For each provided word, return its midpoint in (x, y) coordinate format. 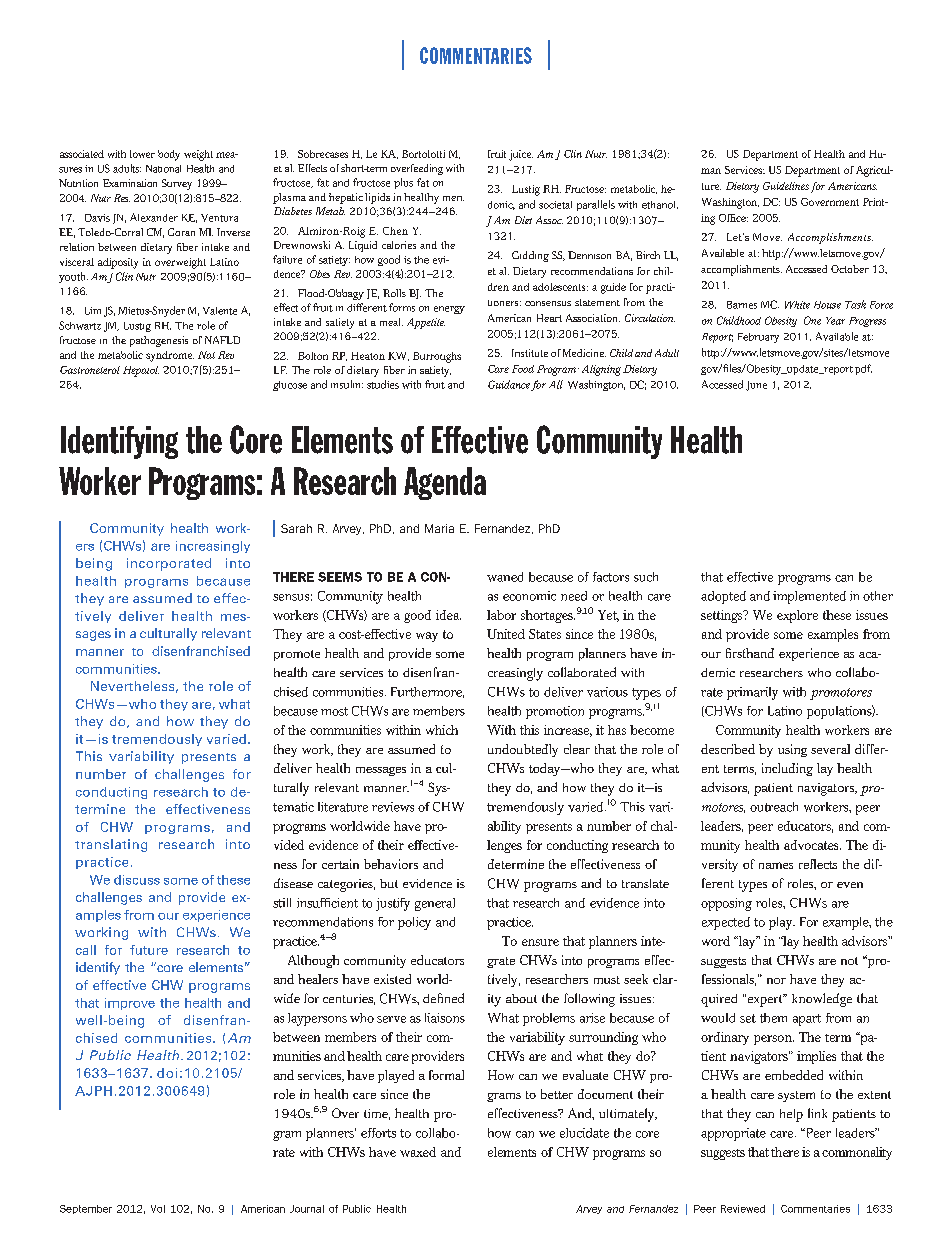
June (756, 386)
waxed (418, 1152)
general (435, 904)
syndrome (170, 356)
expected (726, 923)
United (506, 634)
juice (521, 155)
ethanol (660, 205)
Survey (177, 184)
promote (297, 655)
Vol (158, 1209)
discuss (137, 880)
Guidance (509, 384)
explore (797, 616)
